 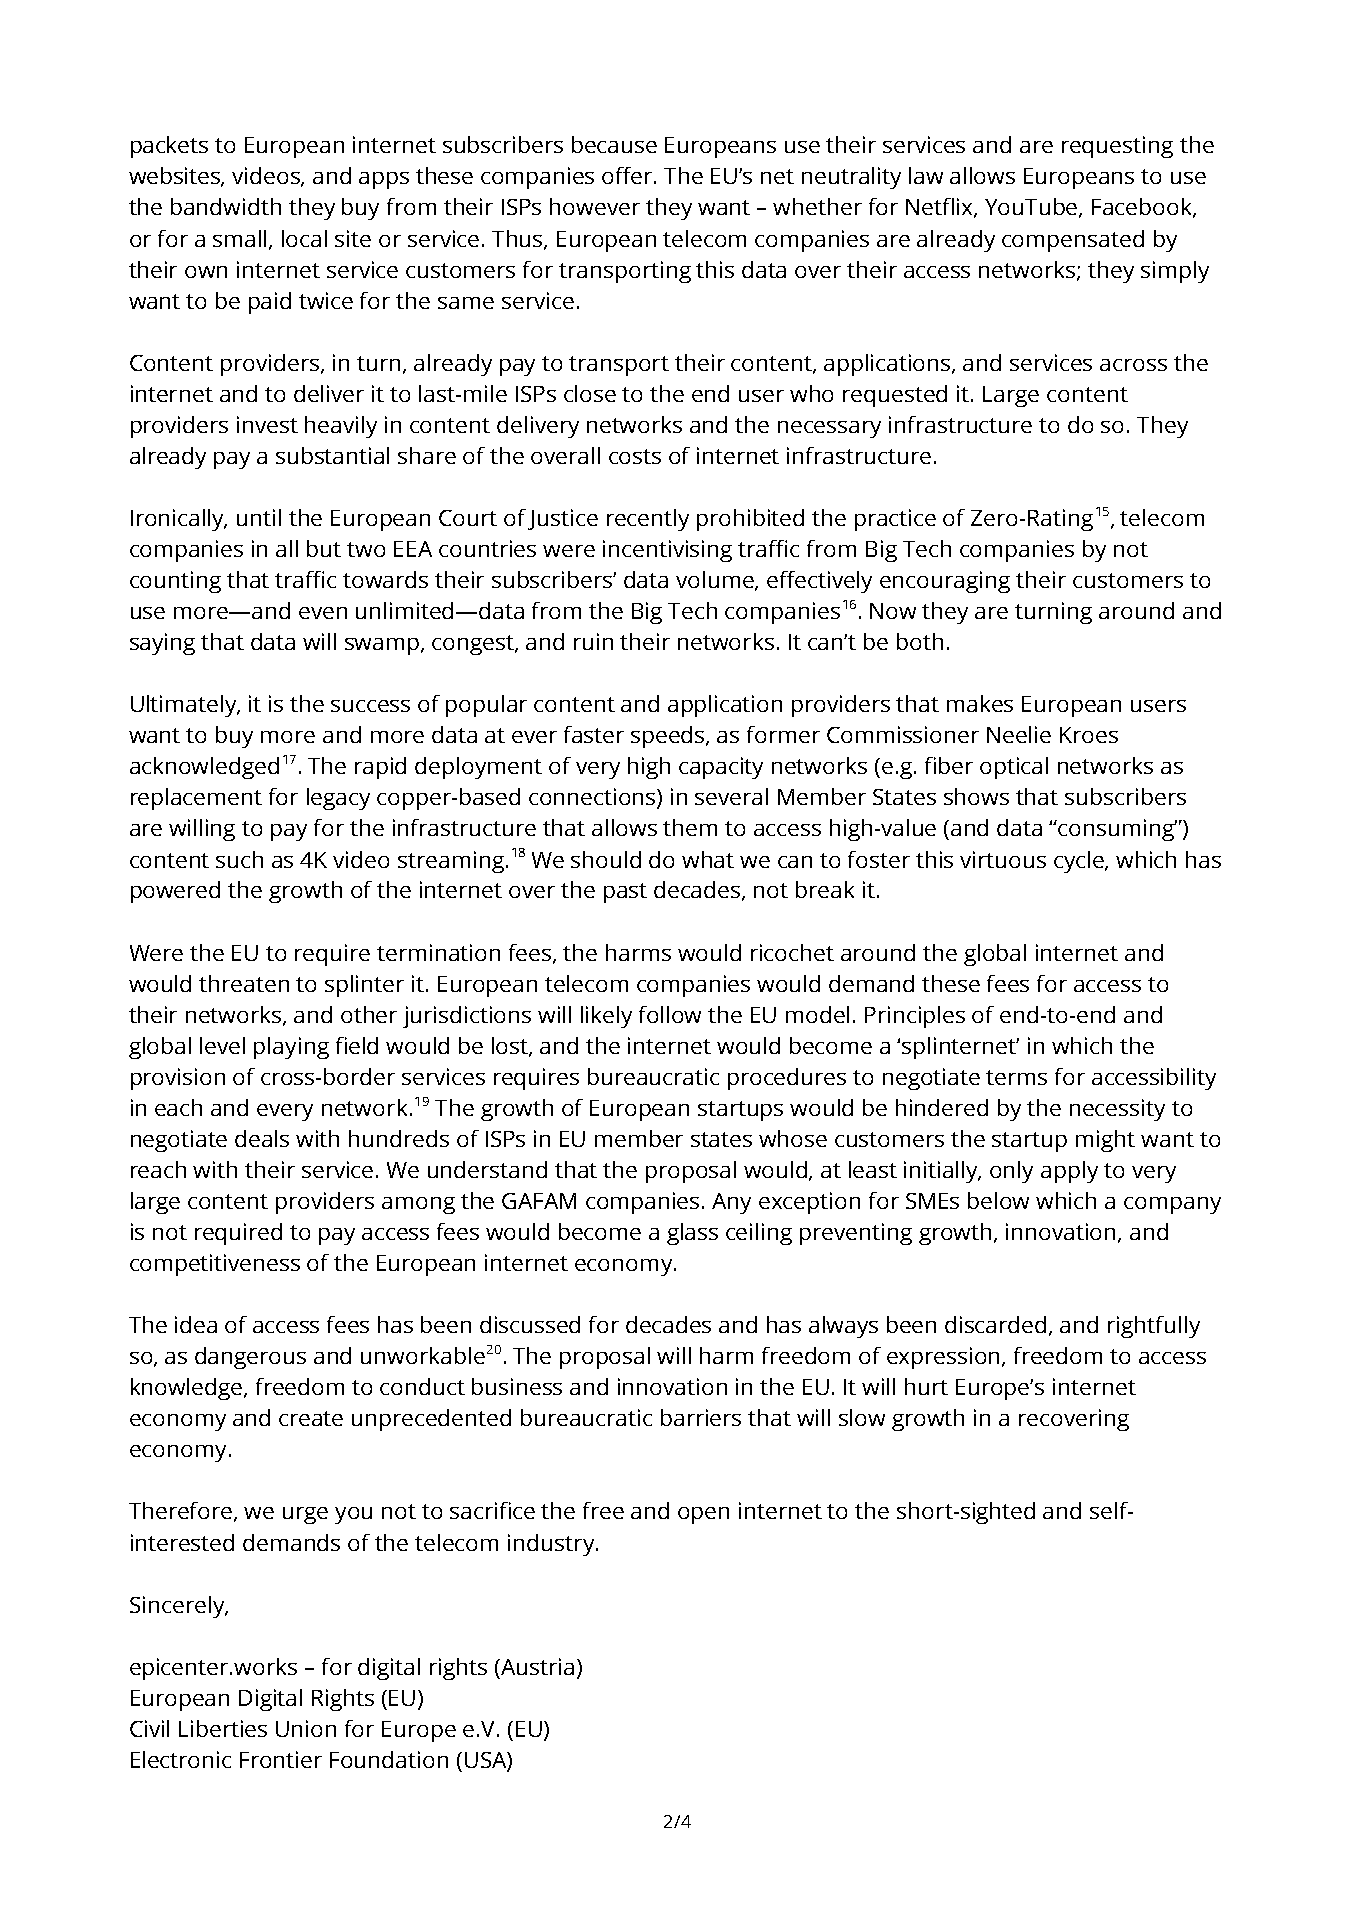 I want to click on recently, so click(x=648, y=520).
